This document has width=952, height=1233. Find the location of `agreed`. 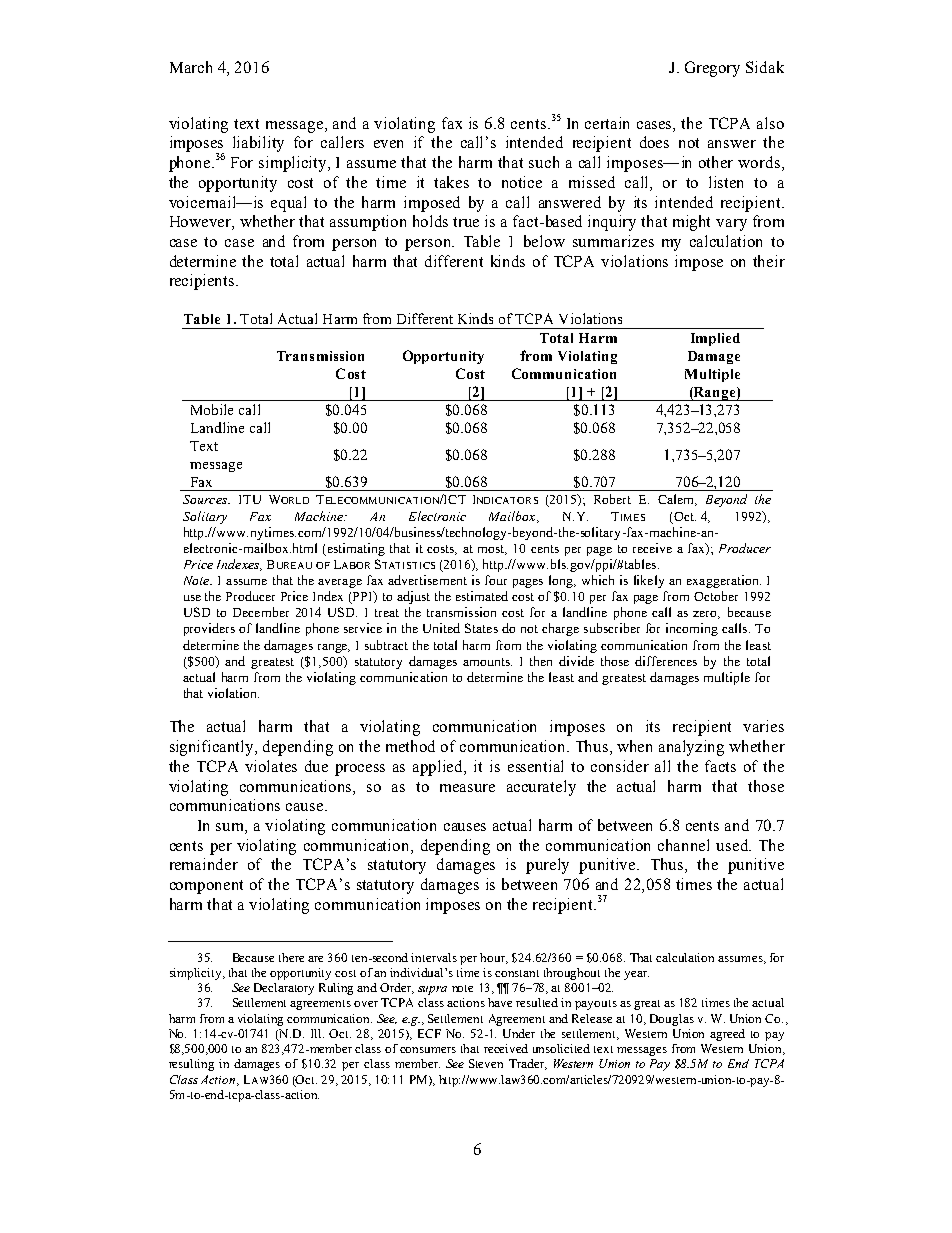

agreed is located at coordinates (727, 1035).
